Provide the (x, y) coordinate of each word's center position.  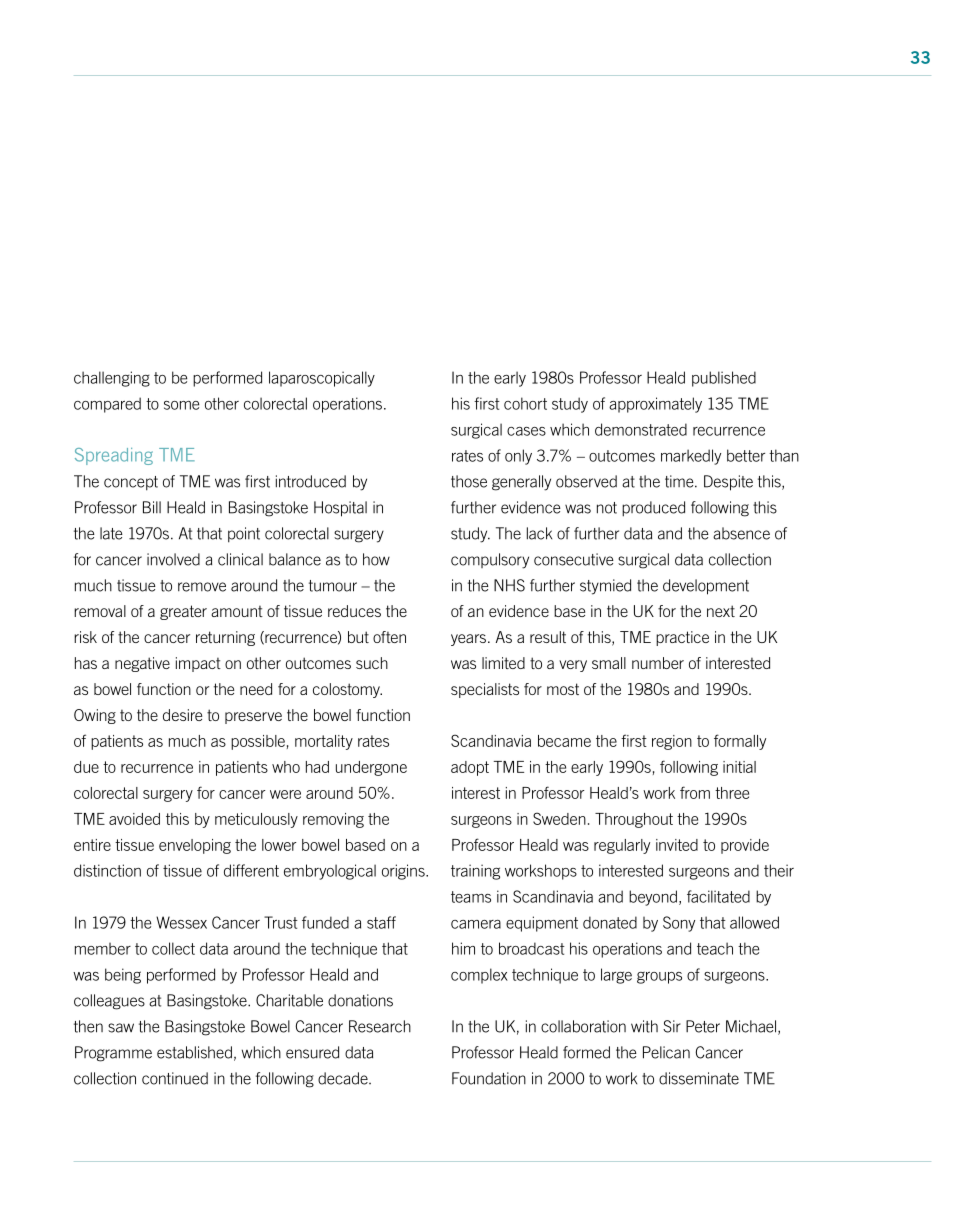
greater (183, 612)
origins (404, 872)
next (721, 611)
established (194, 1052)
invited (677, 845)
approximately (655, 405)
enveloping (195, 846)
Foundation (489, 1078)
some (181, 405)
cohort (525, 403)
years (470, 640)
